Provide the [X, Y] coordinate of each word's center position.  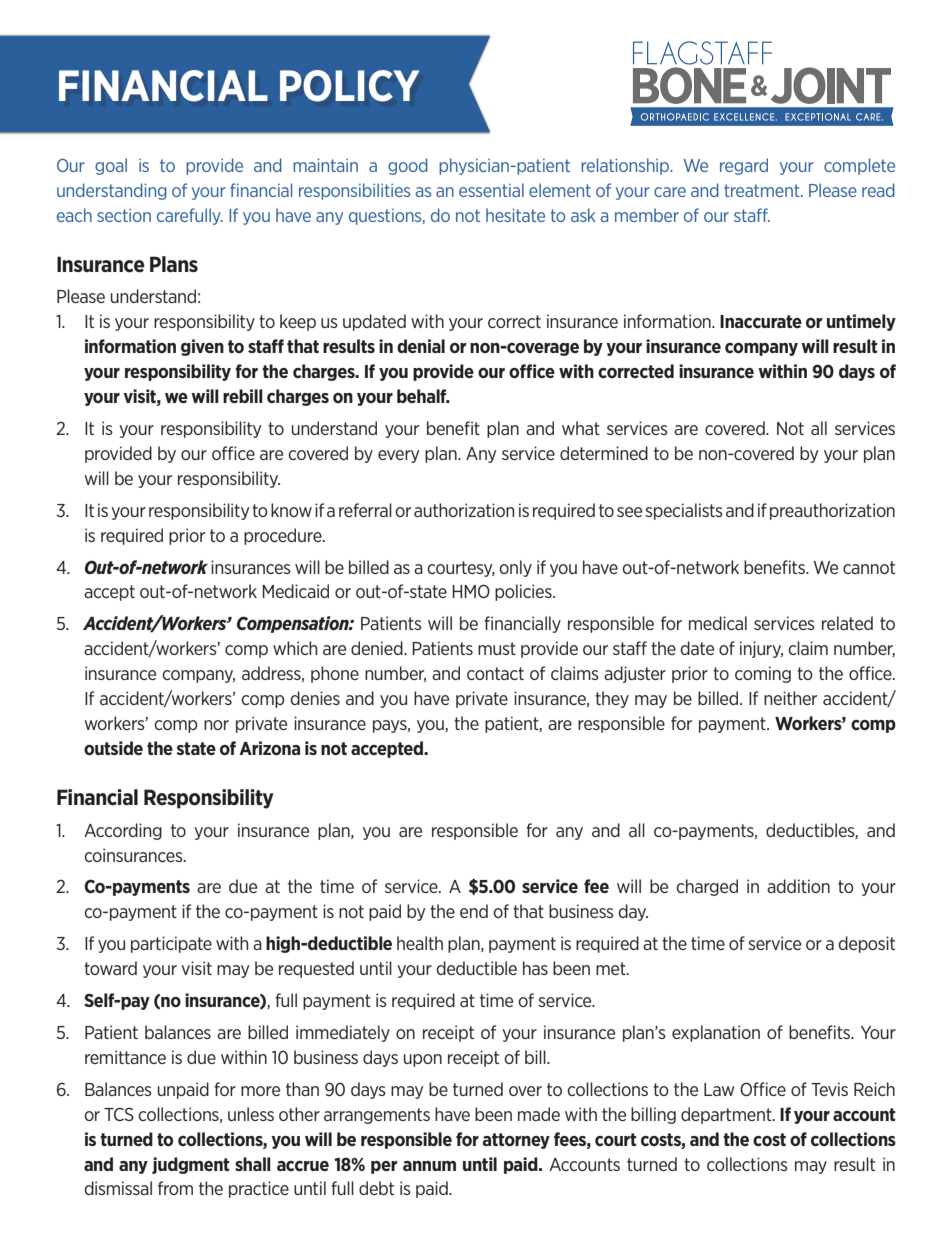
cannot [869, 567]
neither [790, 698]
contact [495, 673]
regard [744, 166]
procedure [284, 536]
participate [171, 944]
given [202, 347]
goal [111, 166]
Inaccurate [761, 321]
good [408, 166]
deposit [867, 944]
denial [421, 346]
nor [216, 725]
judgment [191, 1165]
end [474, 911]
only [515, 568]
